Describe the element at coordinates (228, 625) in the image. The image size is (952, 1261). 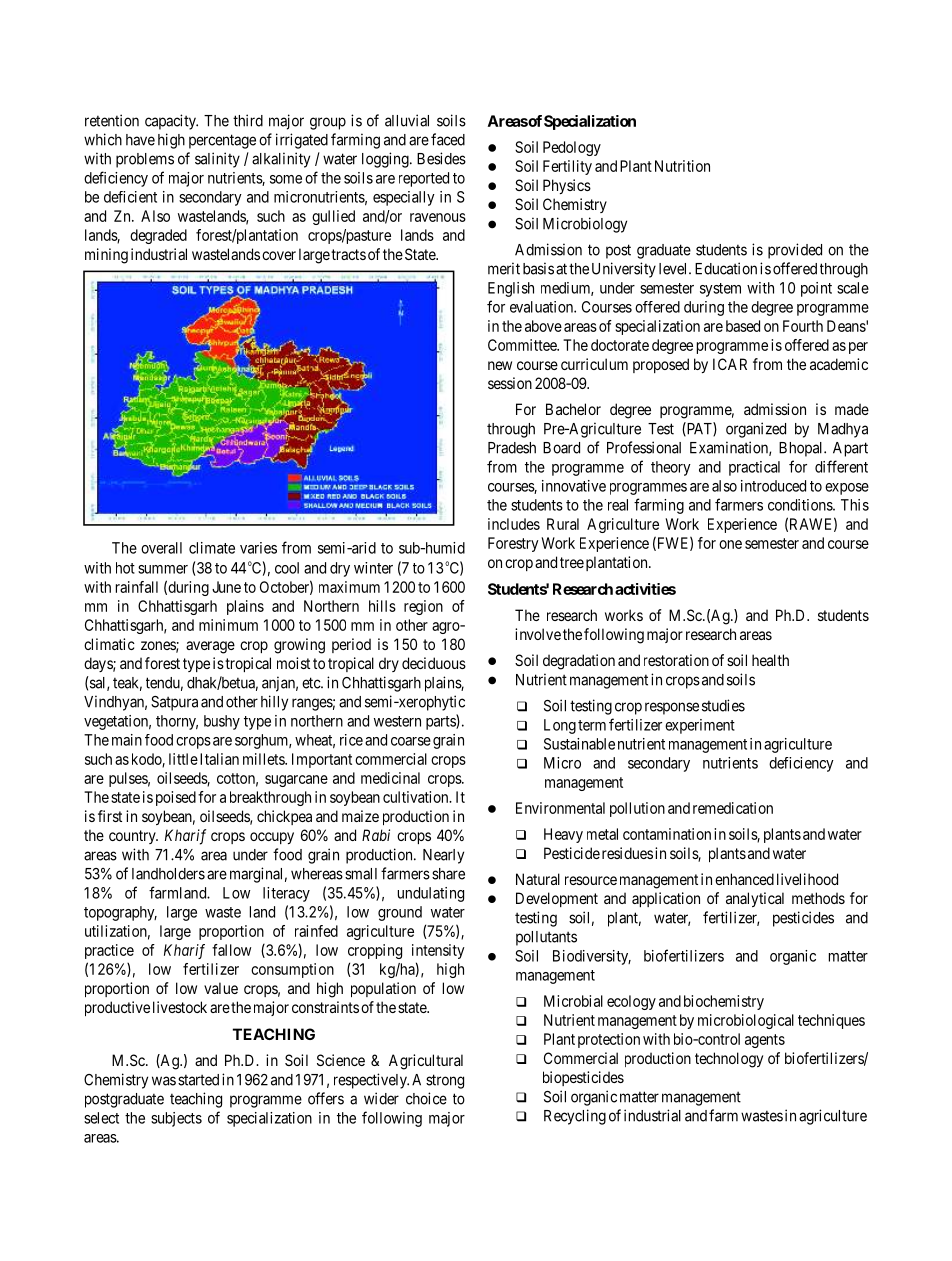
I see `minimum` at that location.
